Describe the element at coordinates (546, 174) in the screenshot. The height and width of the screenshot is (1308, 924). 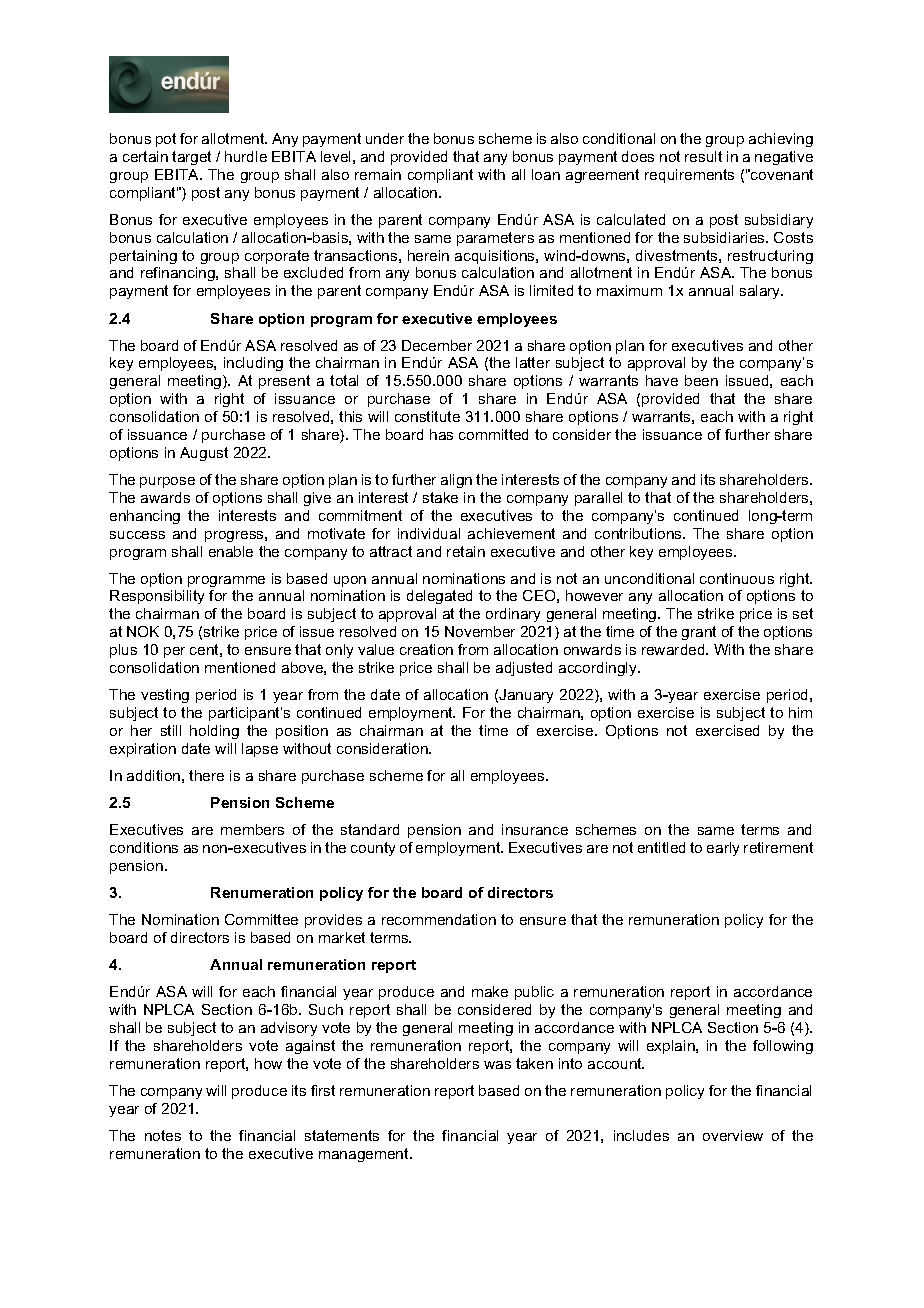
I see `loan` at that location.
